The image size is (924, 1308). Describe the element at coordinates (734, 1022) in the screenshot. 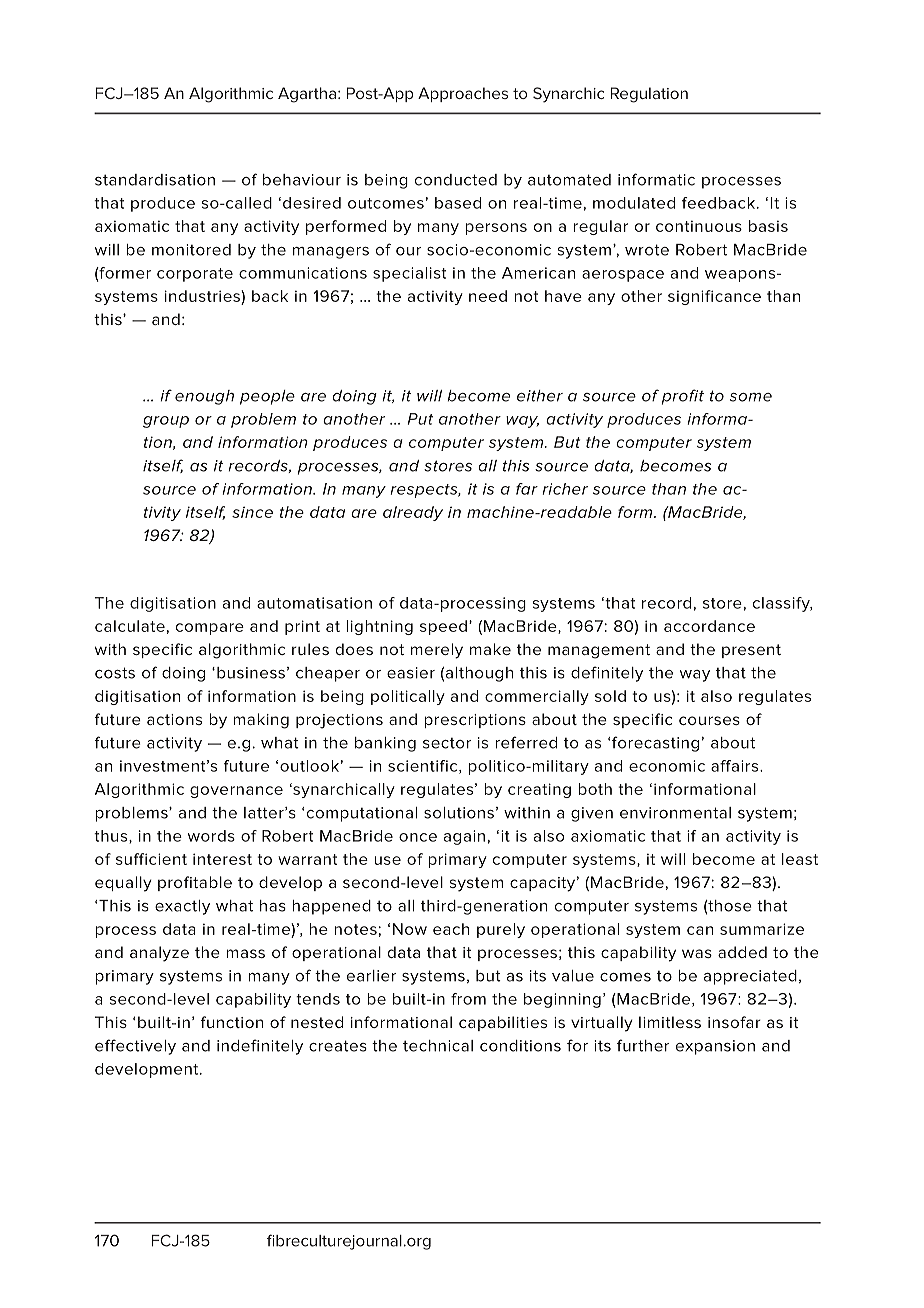

I see `insofar` at that location.
